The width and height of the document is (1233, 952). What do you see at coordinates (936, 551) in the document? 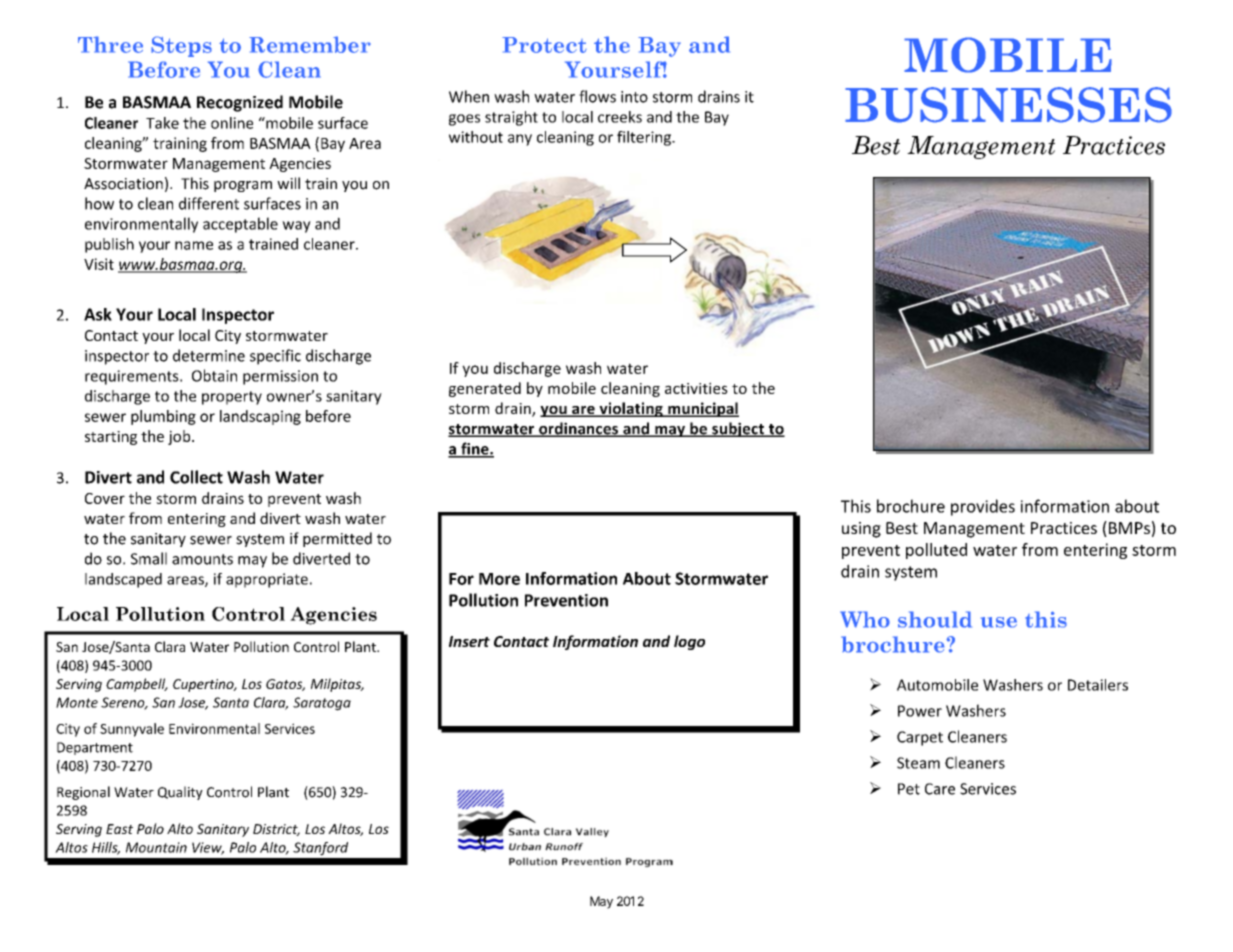
I see `polluted` at bounding box center [936, 551].
